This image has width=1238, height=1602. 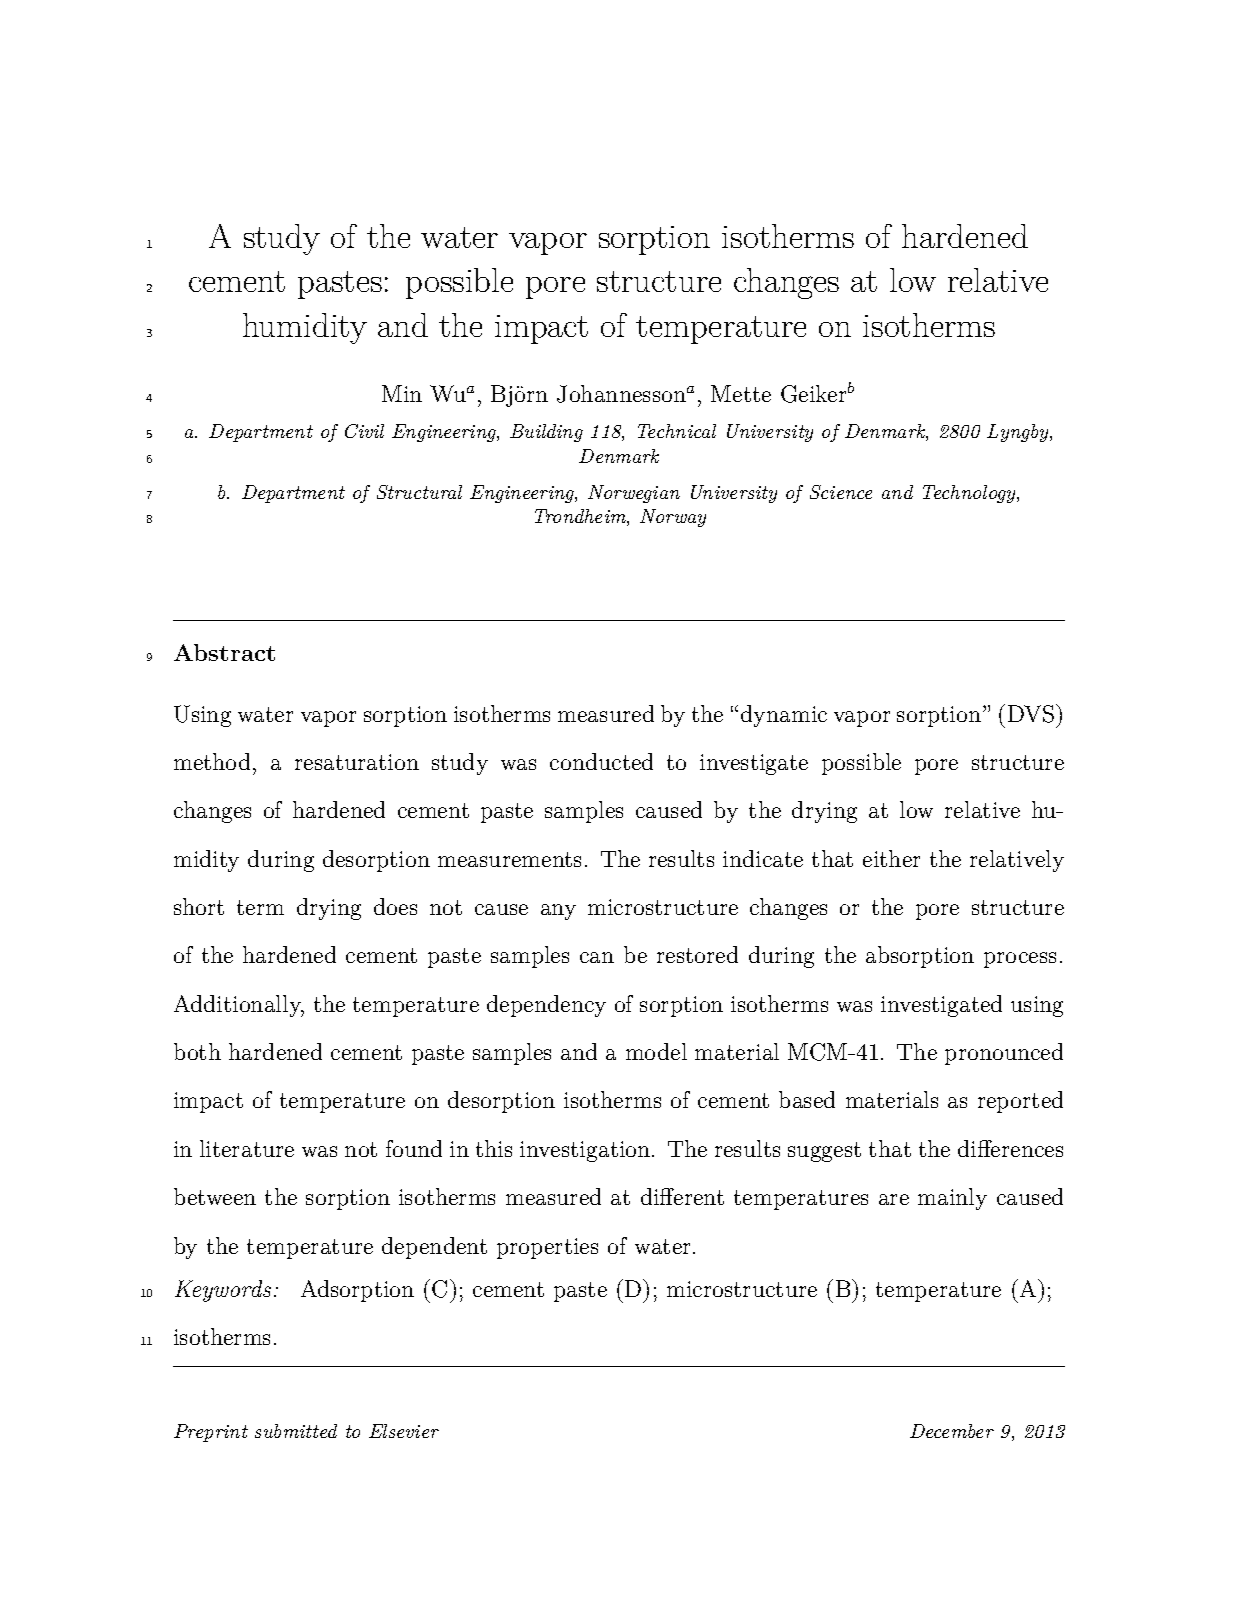 What do you see at coordinates (558, 912) in the image?
I see `any` at bounding box center [558, 912].
